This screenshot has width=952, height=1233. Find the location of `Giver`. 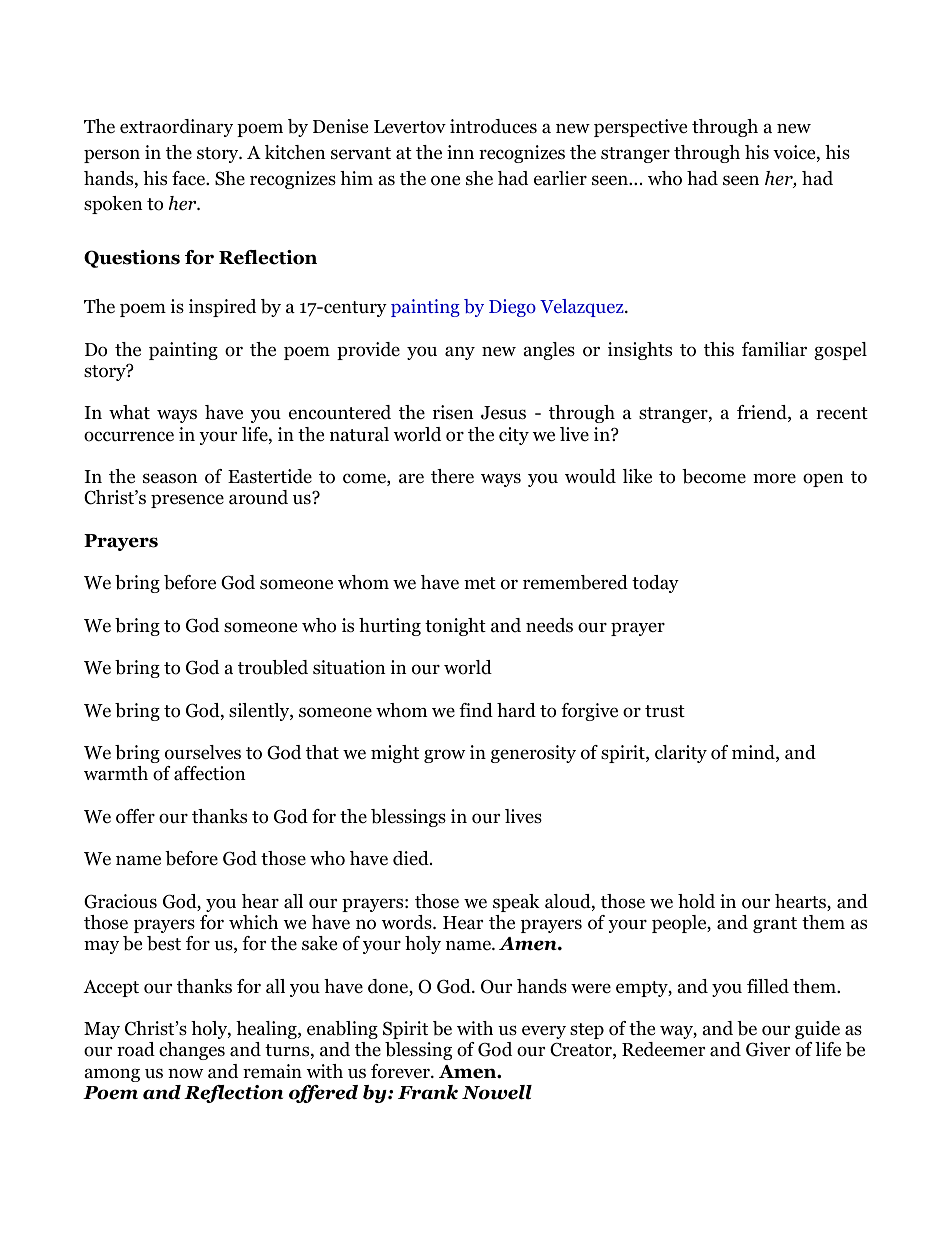

Giver is located at coordinates (768, 1049).
